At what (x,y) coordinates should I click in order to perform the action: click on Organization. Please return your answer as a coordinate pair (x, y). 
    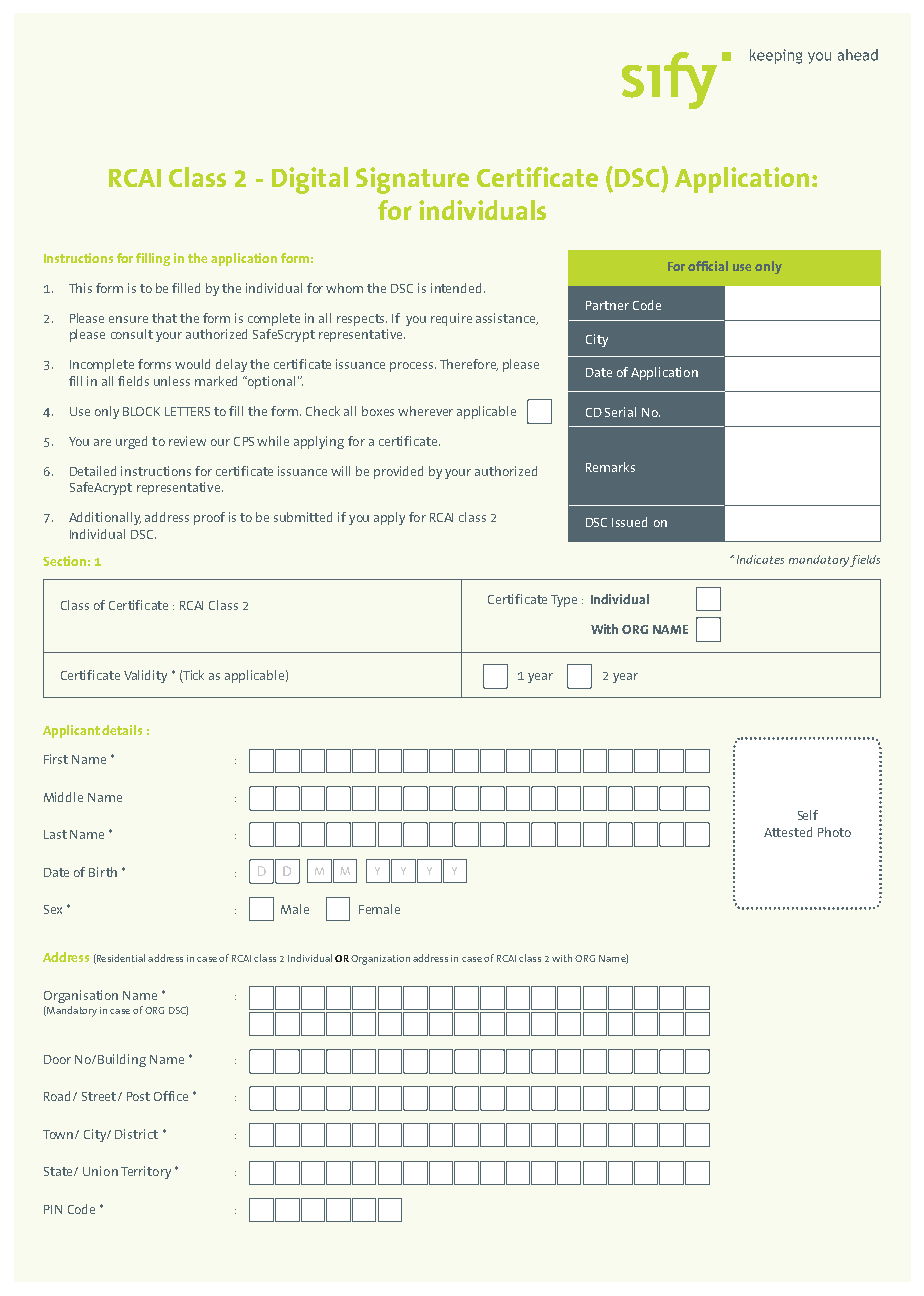
    Looking at the image, I should click on (380, 960).
